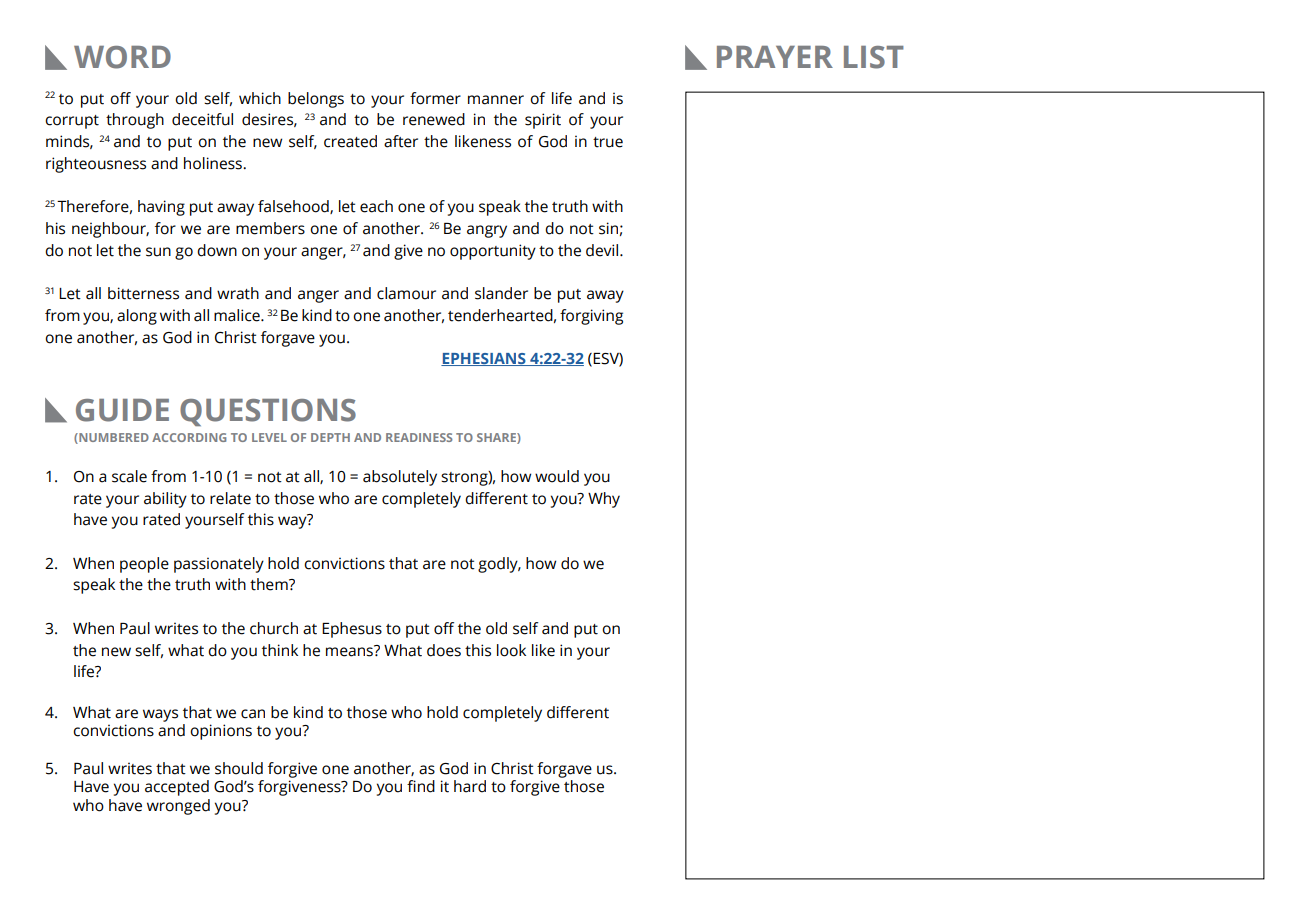  I want to click on find, so click(421, 786).
